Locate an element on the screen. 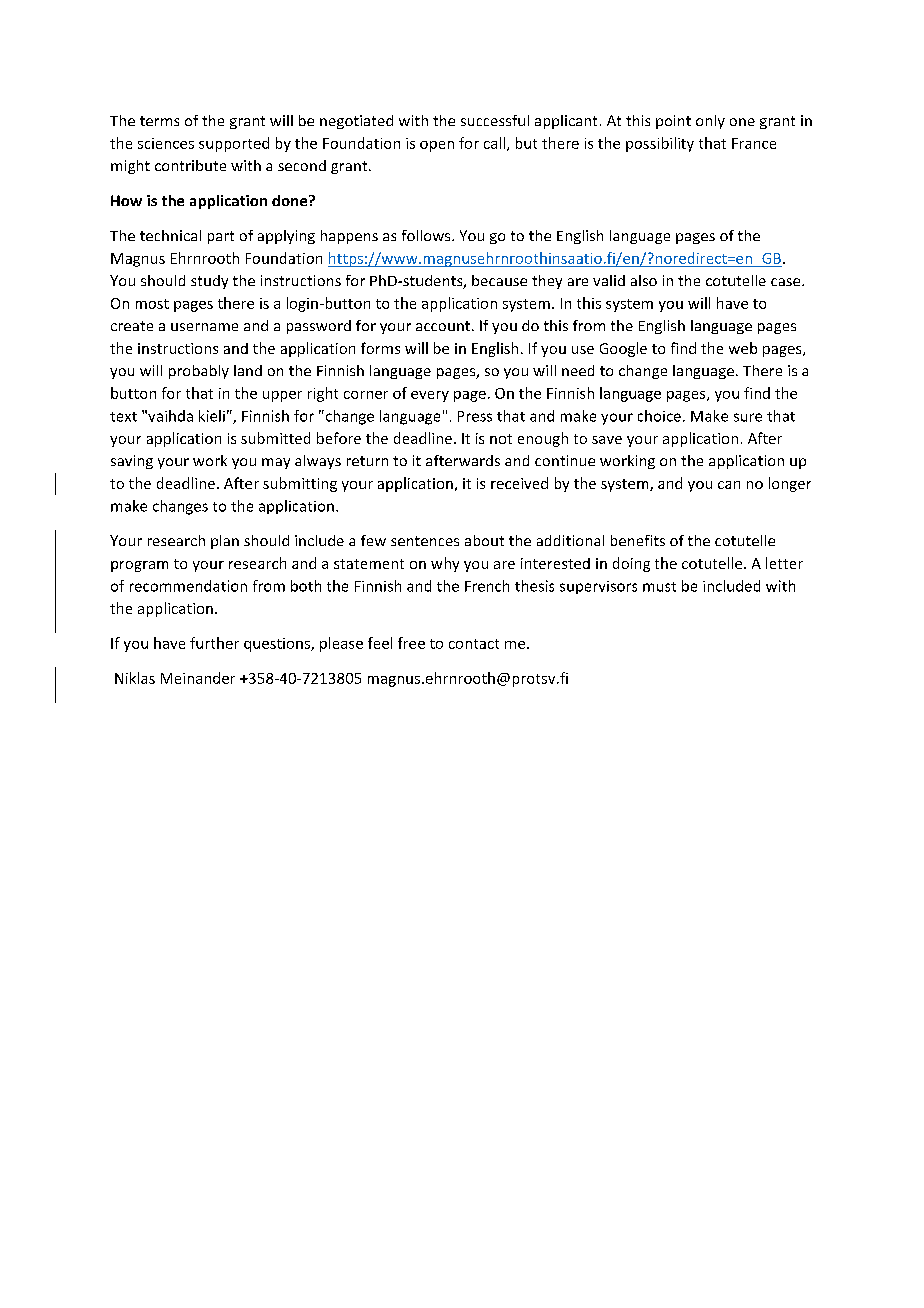 This screenshot has width=924, height=1308. why is located at coordinates (445, 564).
